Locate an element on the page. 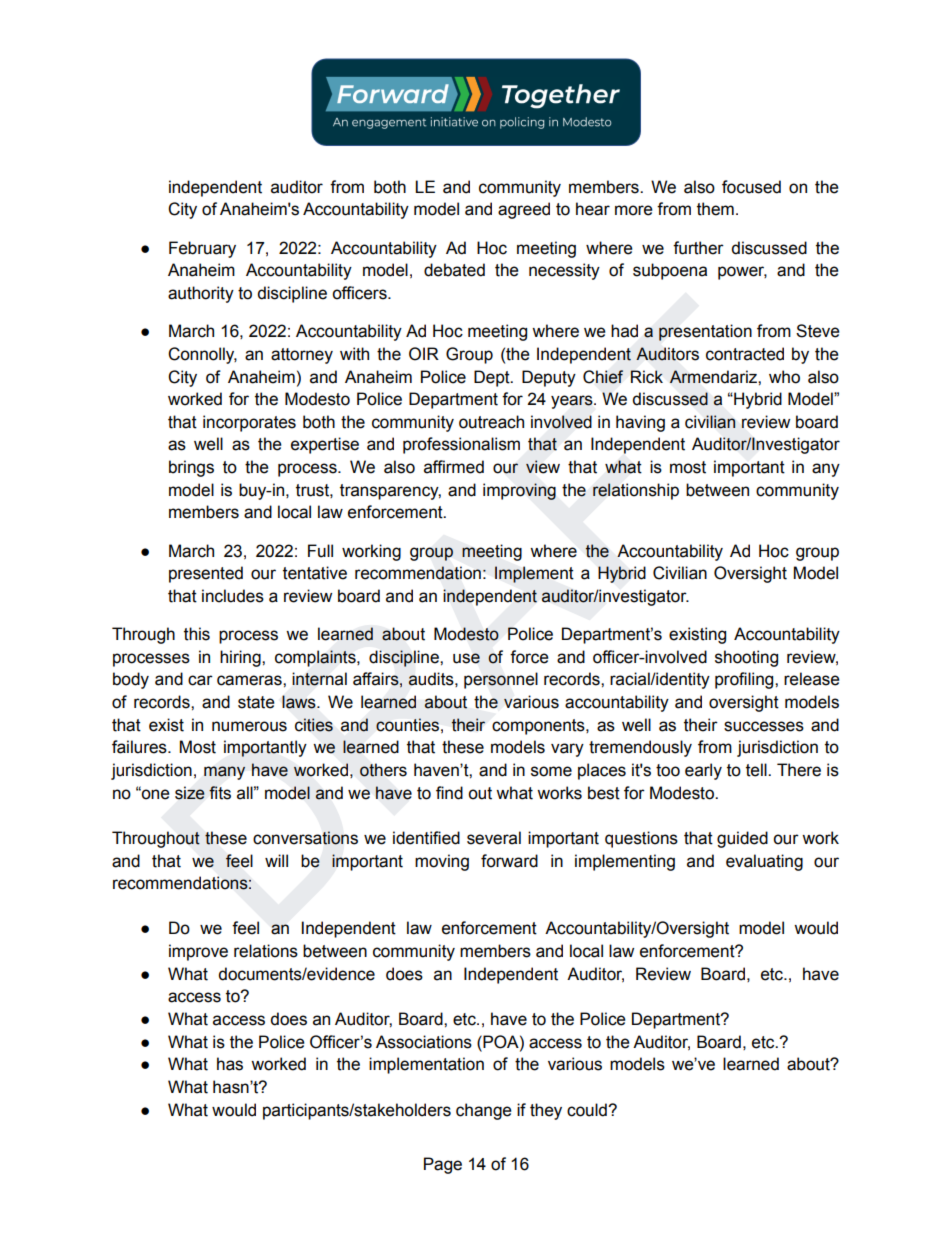  moving is located at coordinates (442, 862).
